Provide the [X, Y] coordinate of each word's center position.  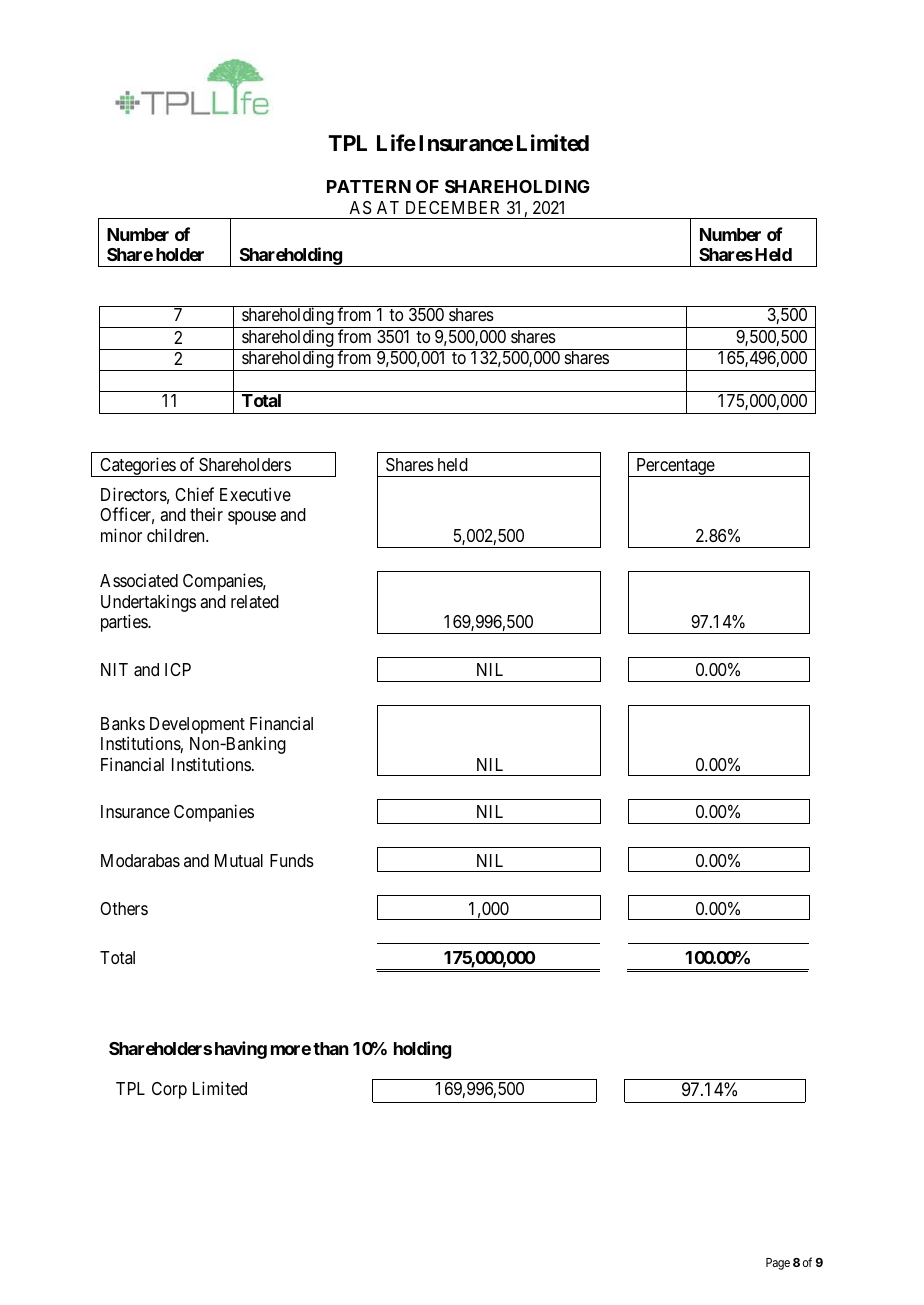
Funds [292, 860]
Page [778, 1264]
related [255, 602]
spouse [252, 518]
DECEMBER [452, 207]
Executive [255, 494]
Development [197, 725]
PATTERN [369, 186]
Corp [169, 1090]
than [331, 1048]
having [241, 1050]
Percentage [675, 467]
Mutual [239, 861]
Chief [194, 494]
